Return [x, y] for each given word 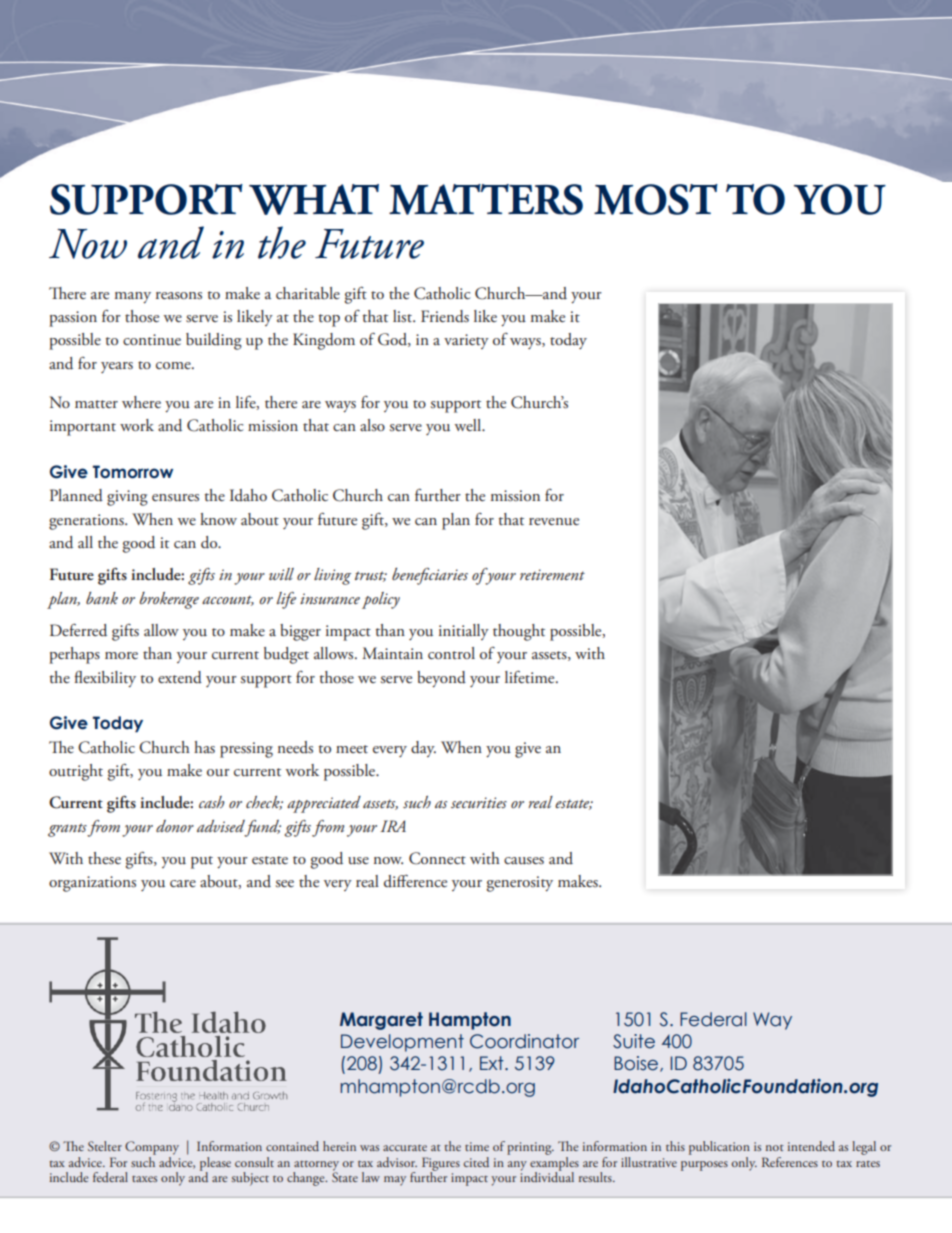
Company [152, 1148]
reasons [179, 296]
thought [519, 632]
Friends [445, 316]
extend [180, 677]
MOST [656, 199]
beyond [441, 679]
